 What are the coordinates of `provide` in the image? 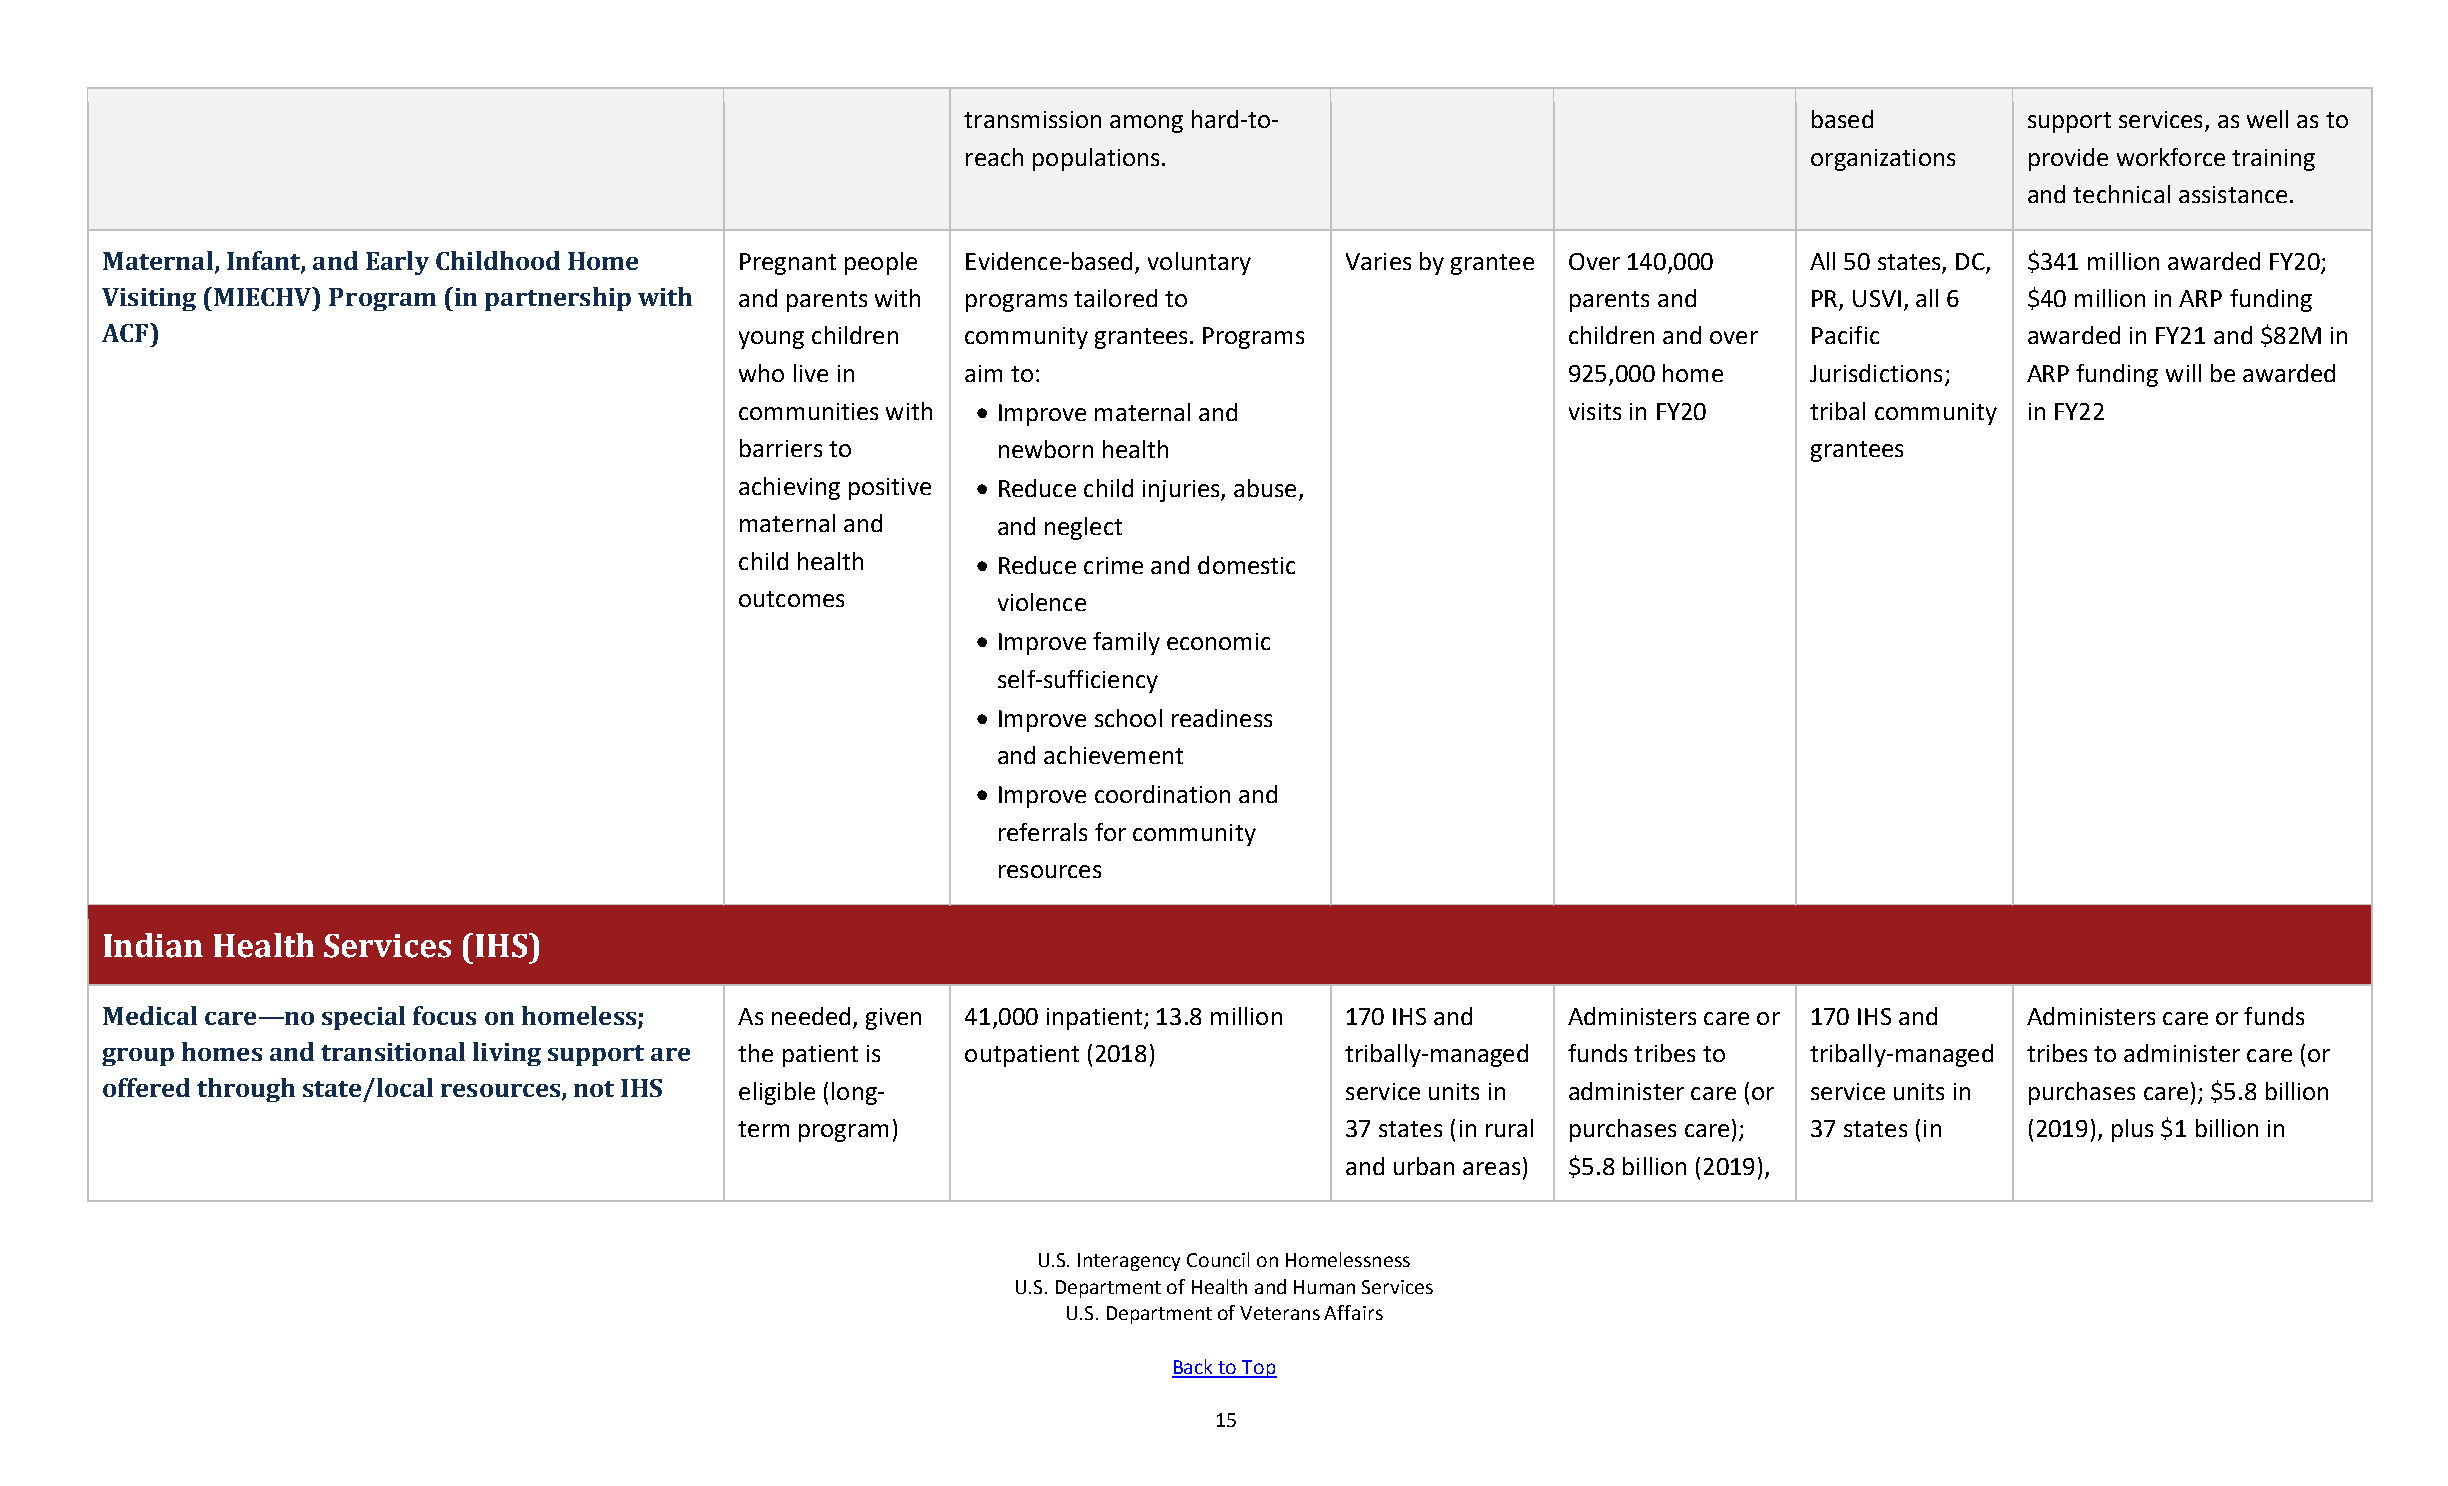 It's located at (2068, 159).
